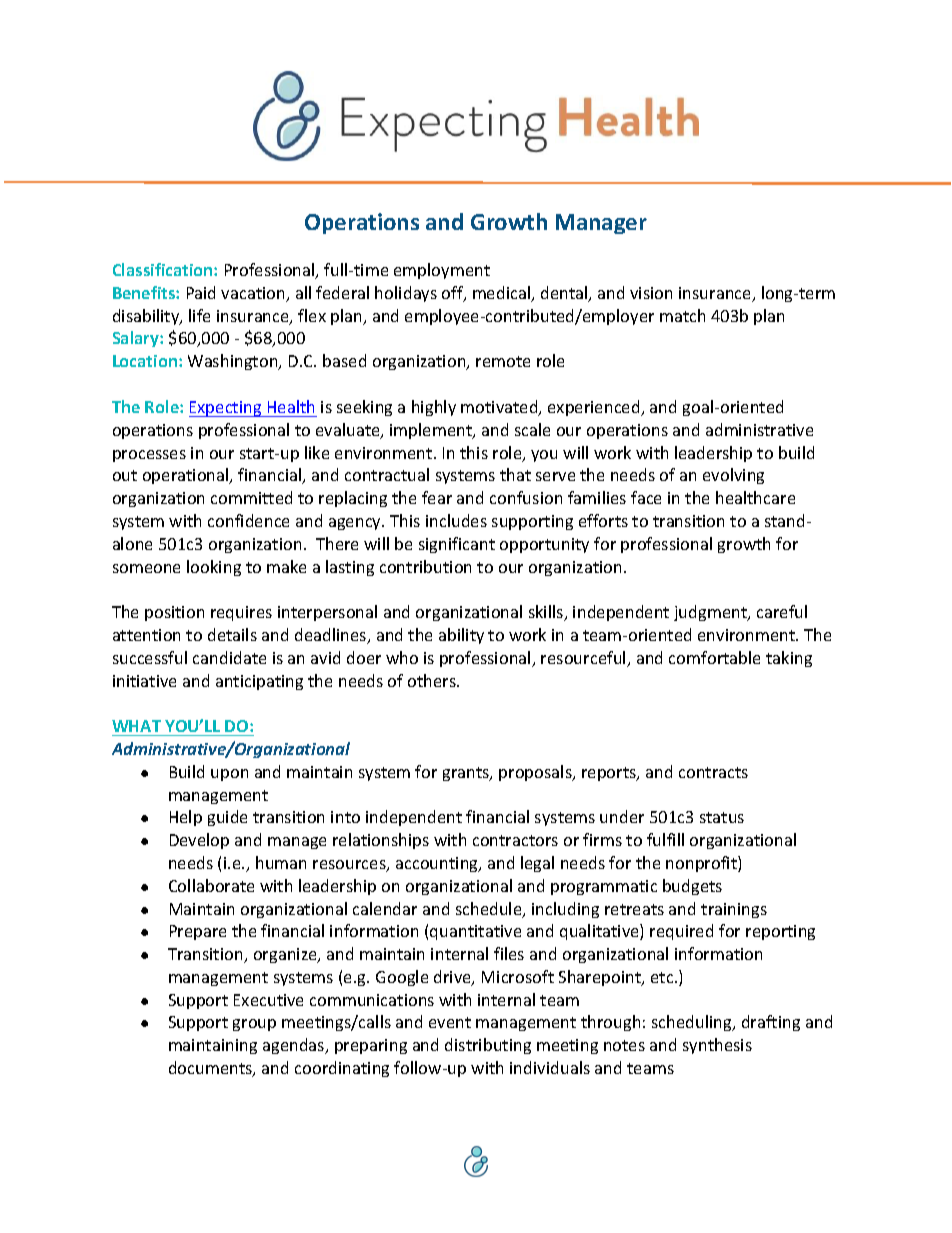 The image size is (952, 1233). I want to click on distributing, so click(488, 1046).
